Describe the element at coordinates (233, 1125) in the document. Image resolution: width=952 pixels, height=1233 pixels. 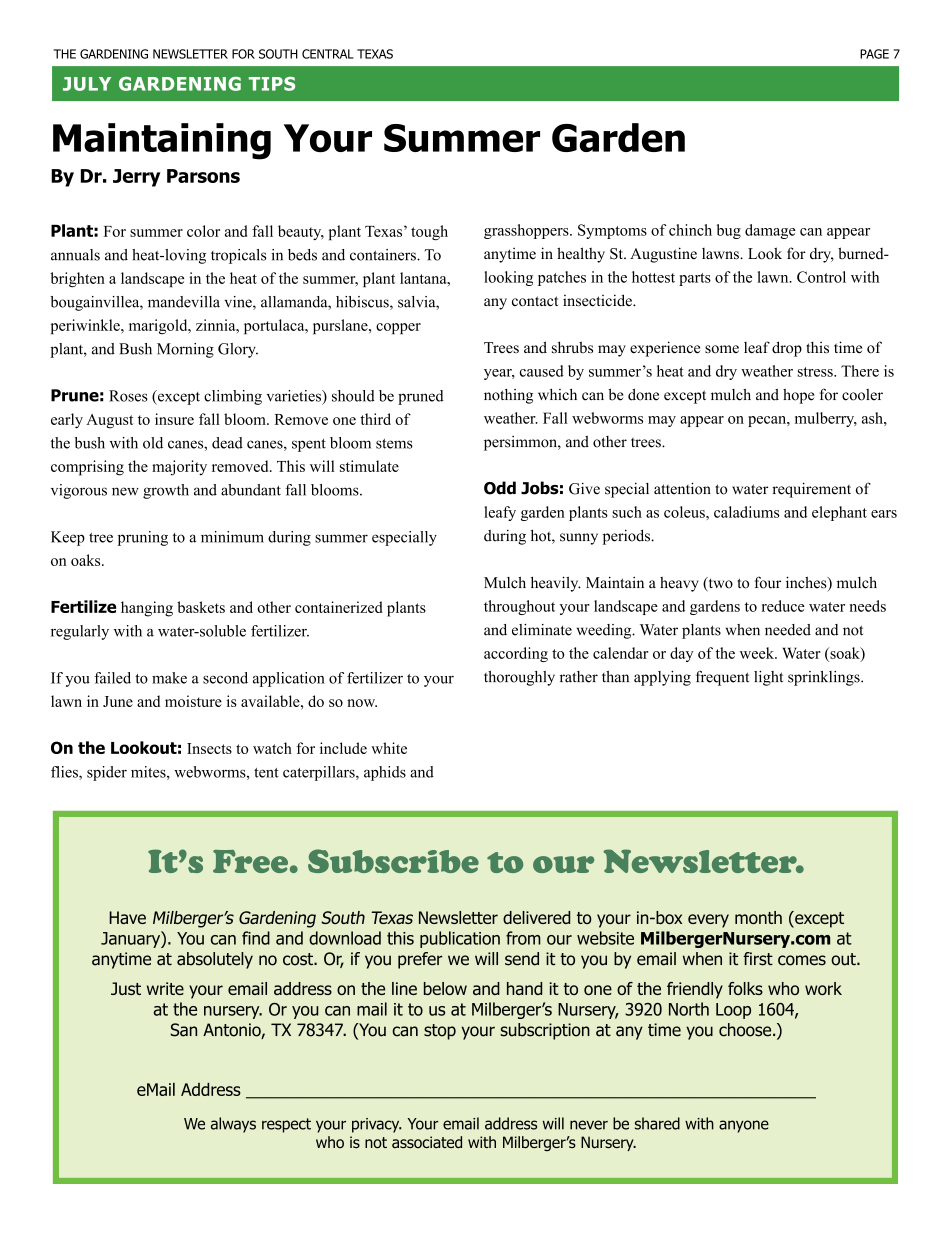
I see `always` at that location.
